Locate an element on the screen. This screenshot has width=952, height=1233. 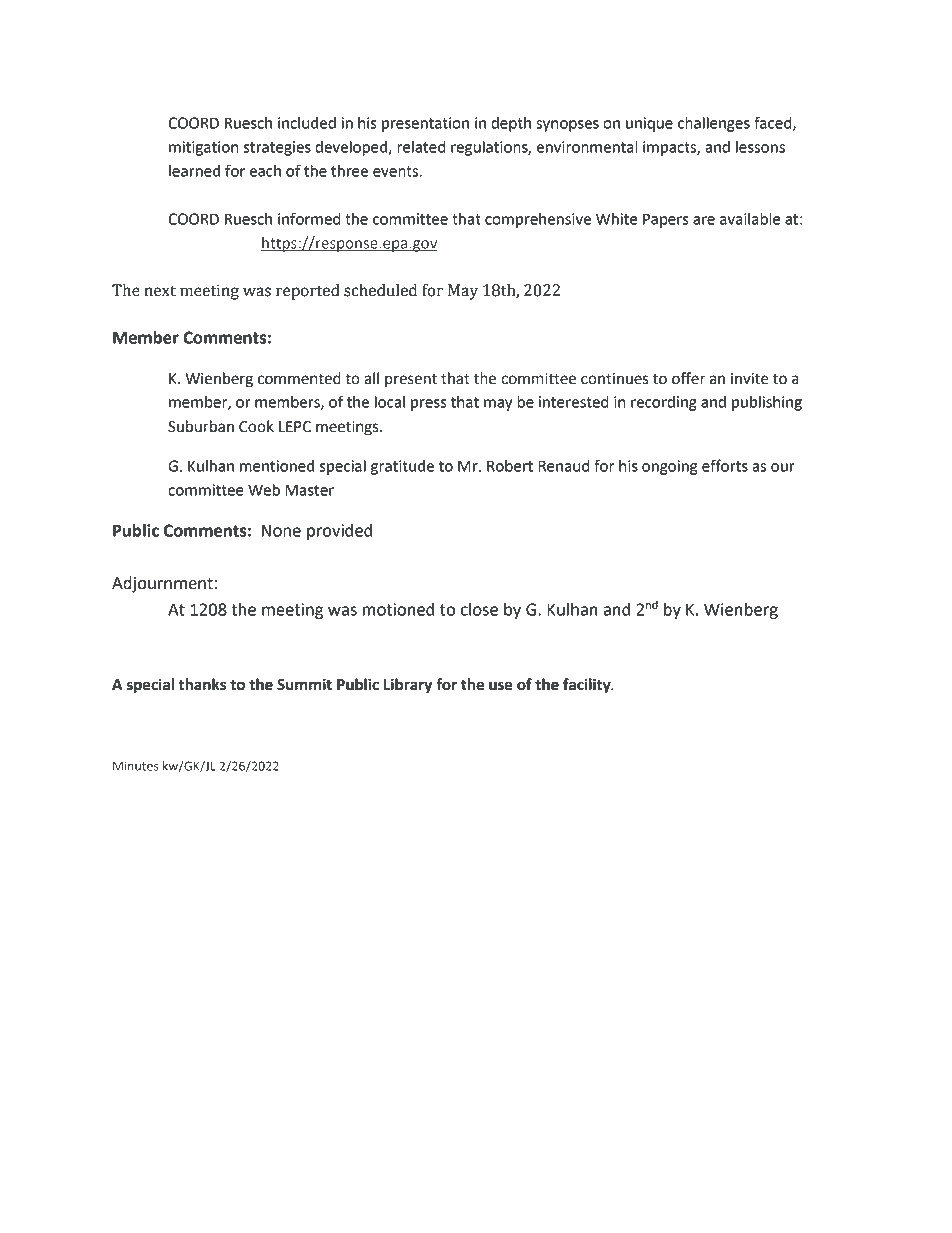
Minutes is located at coordinates (136, 766).
